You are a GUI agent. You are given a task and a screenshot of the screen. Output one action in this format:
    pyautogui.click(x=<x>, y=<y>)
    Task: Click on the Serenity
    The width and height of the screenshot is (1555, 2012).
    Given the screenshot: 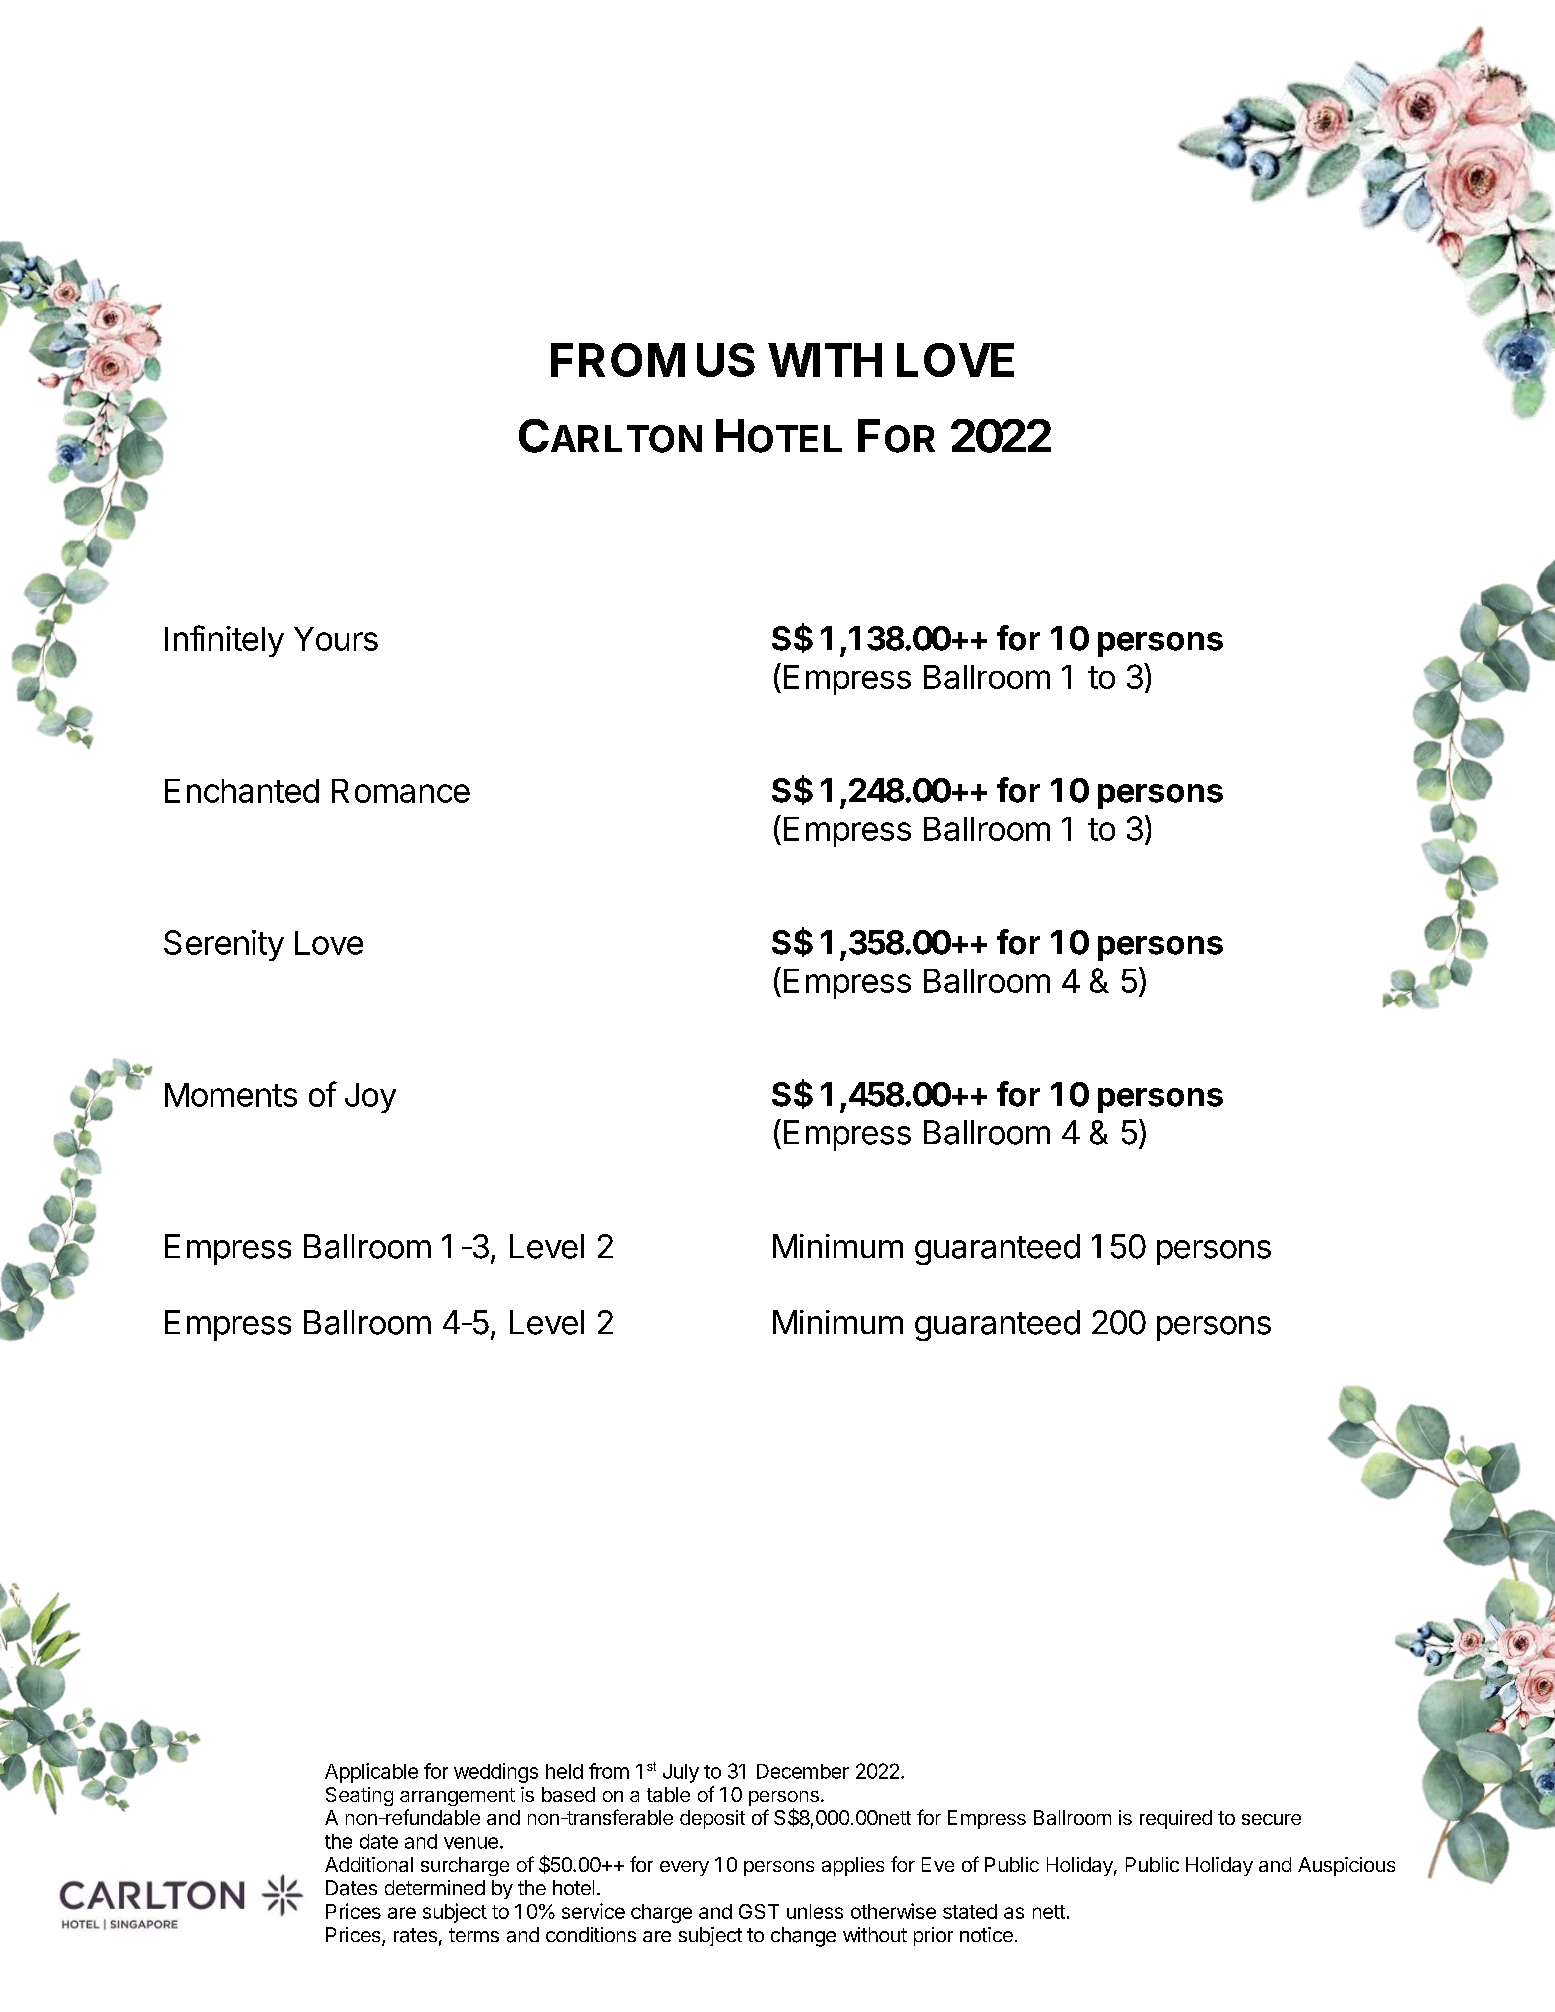 What is the action you would take?
    pyautogui.click(x=224, y=945)
